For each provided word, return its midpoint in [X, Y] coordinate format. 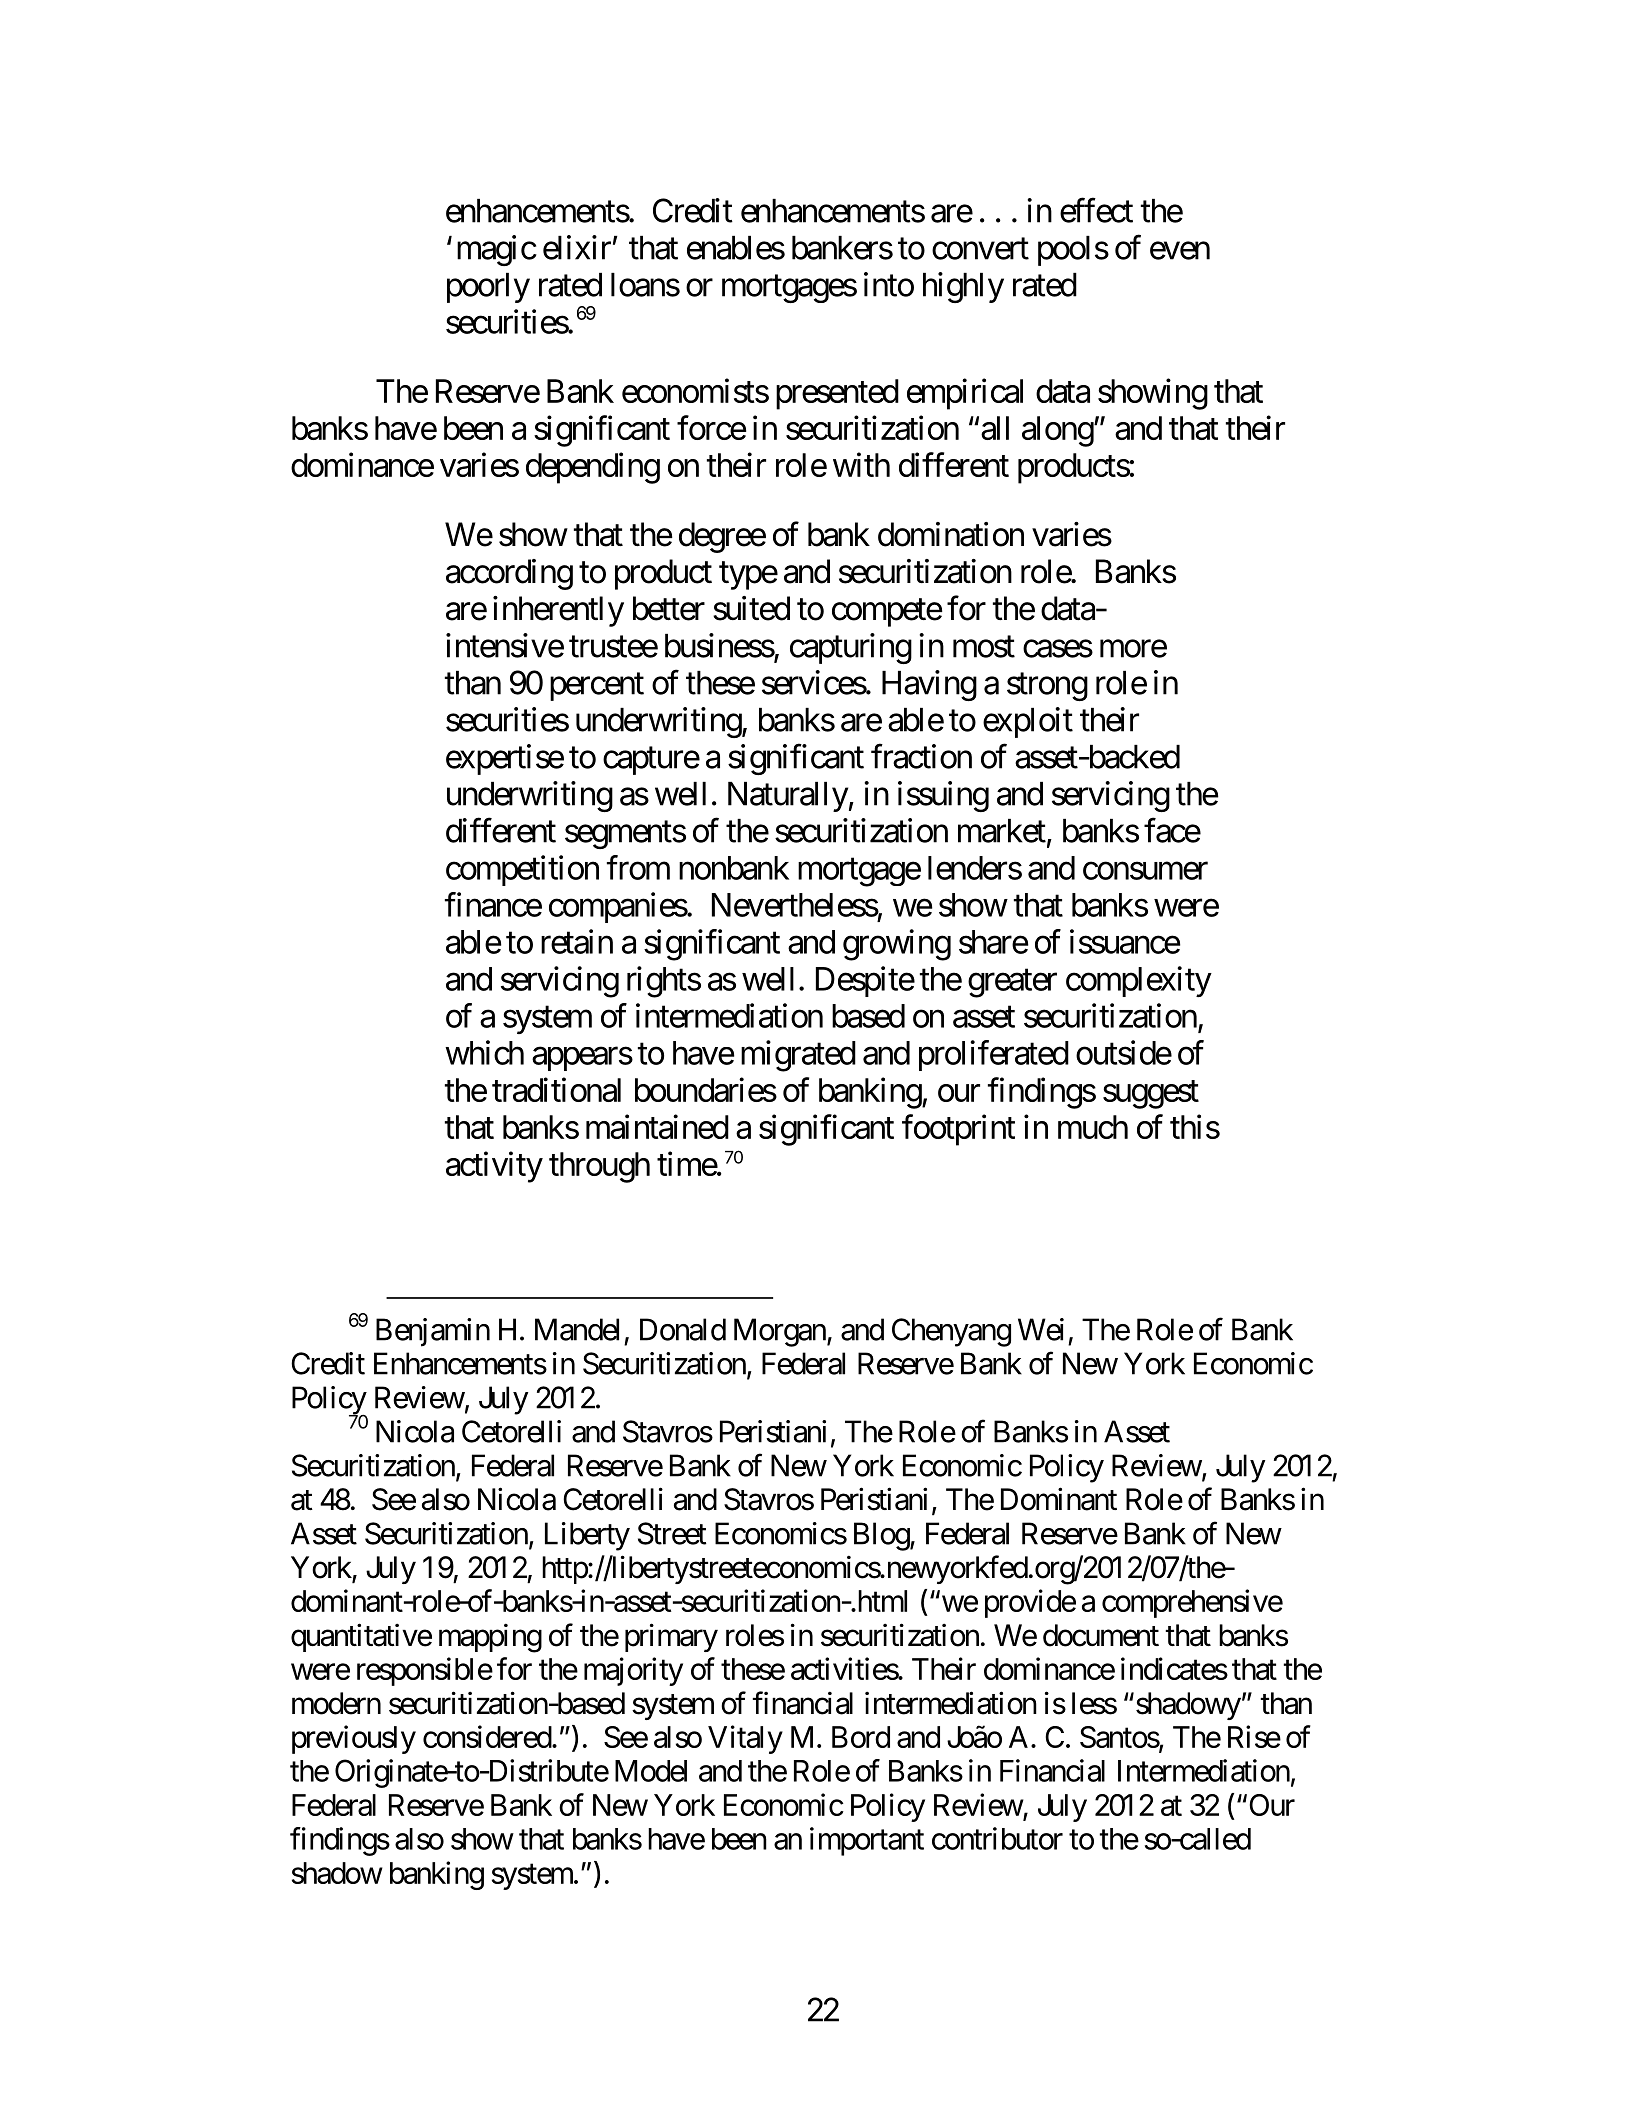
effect [1096, 210]
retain [577, 941]
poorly [488, 288]
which [484, 1052]
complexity [1139, 981]
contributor [997, 1838]
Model [651, 1771]
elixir [577, 247]
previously [354, 1739]
